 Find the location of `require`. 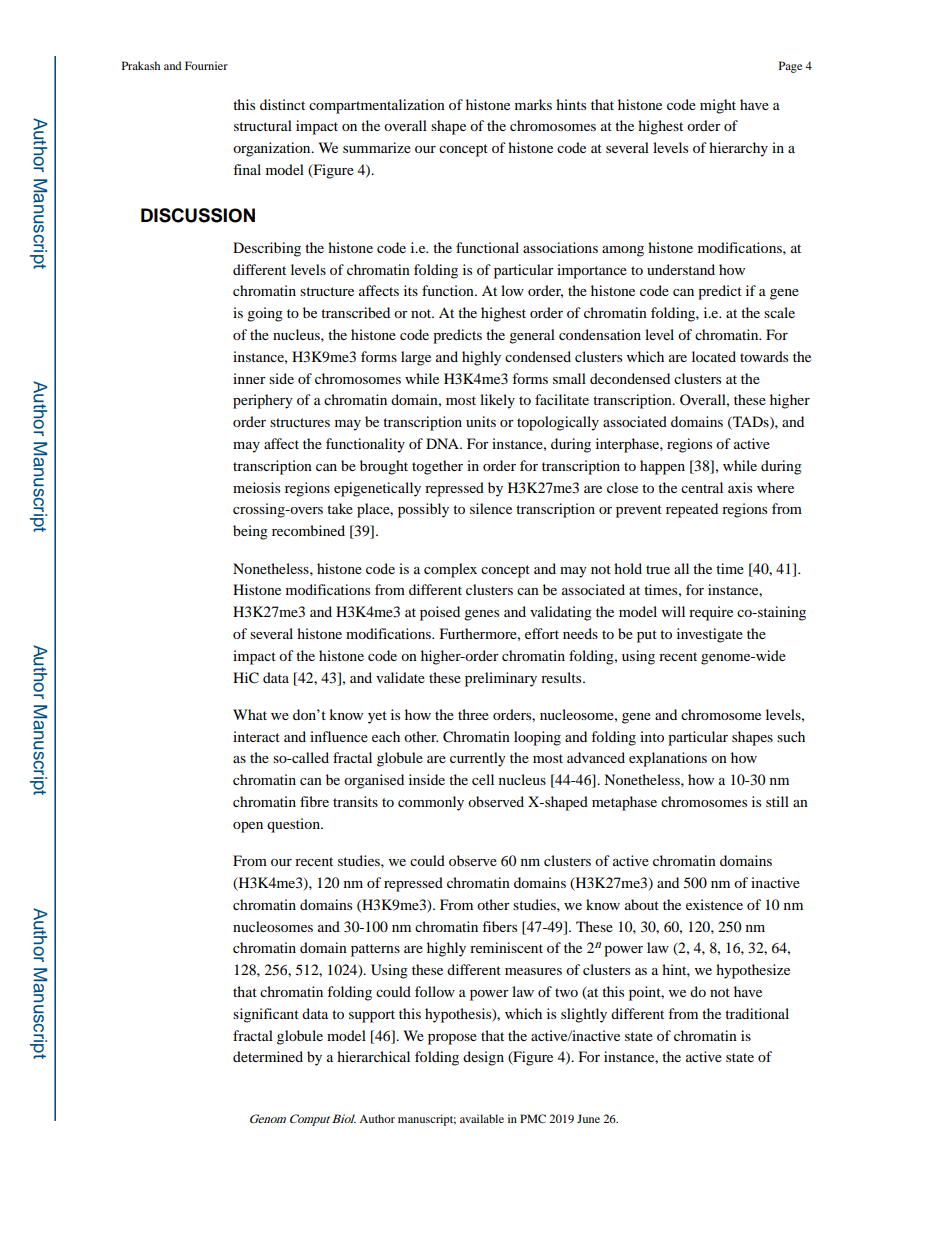

require is located at coordinates (711, 613).
